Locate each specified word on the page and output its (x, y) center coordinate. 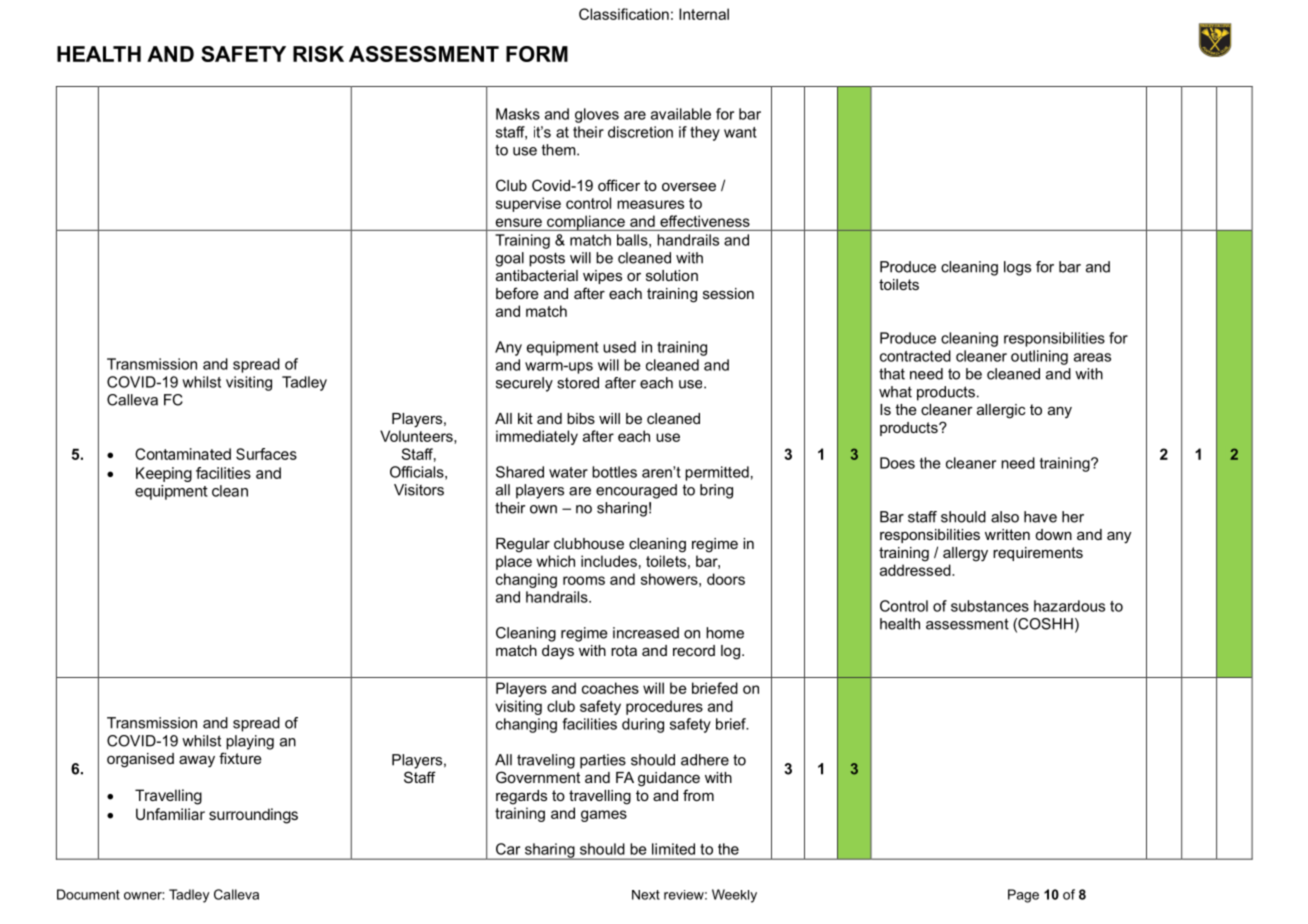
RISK (318, 54)
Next (646, 895)
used (619, 347)
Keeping (164, 474)
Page (1023, 896)
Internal (704, 14)
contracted (915, 356)
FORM (537, 54)
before (517, 293)
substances (990, 606)
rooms (584, 580)
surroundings (253, 816)
